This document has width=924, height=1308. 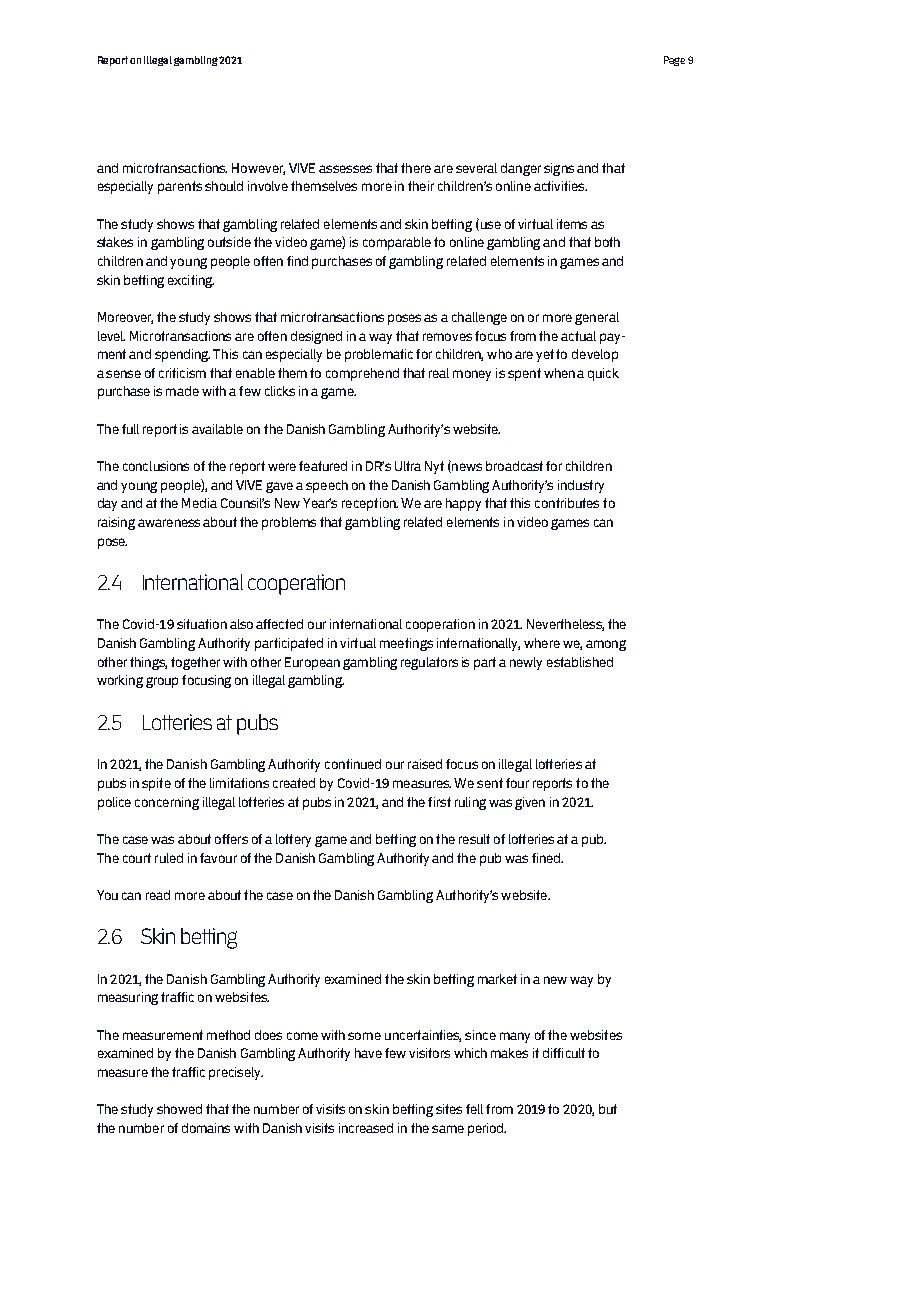 I want to click on among, so click(x=606, y=645).
